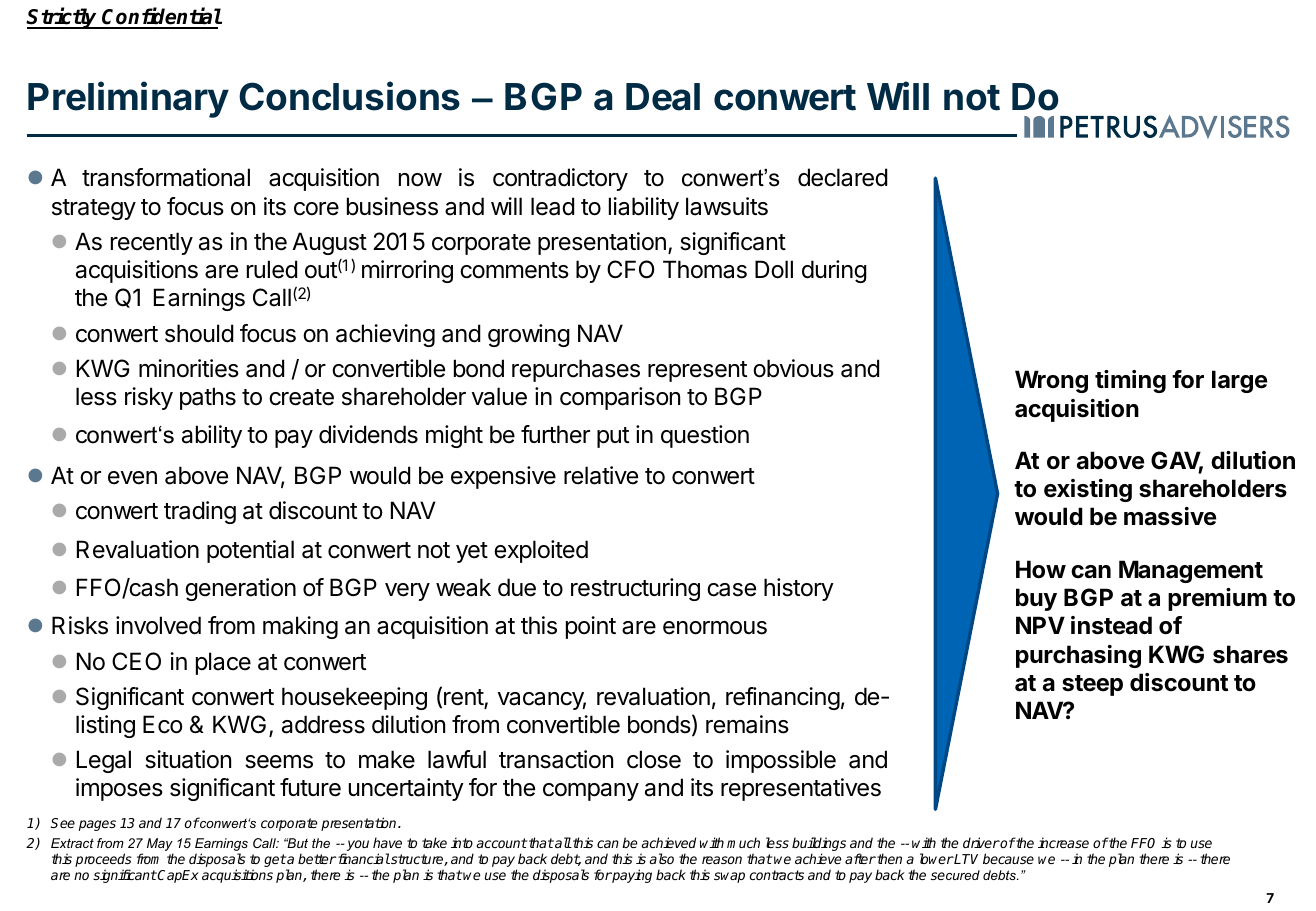 This document has height=911, width=1316. I want to click on generation, so click(240, 589).
